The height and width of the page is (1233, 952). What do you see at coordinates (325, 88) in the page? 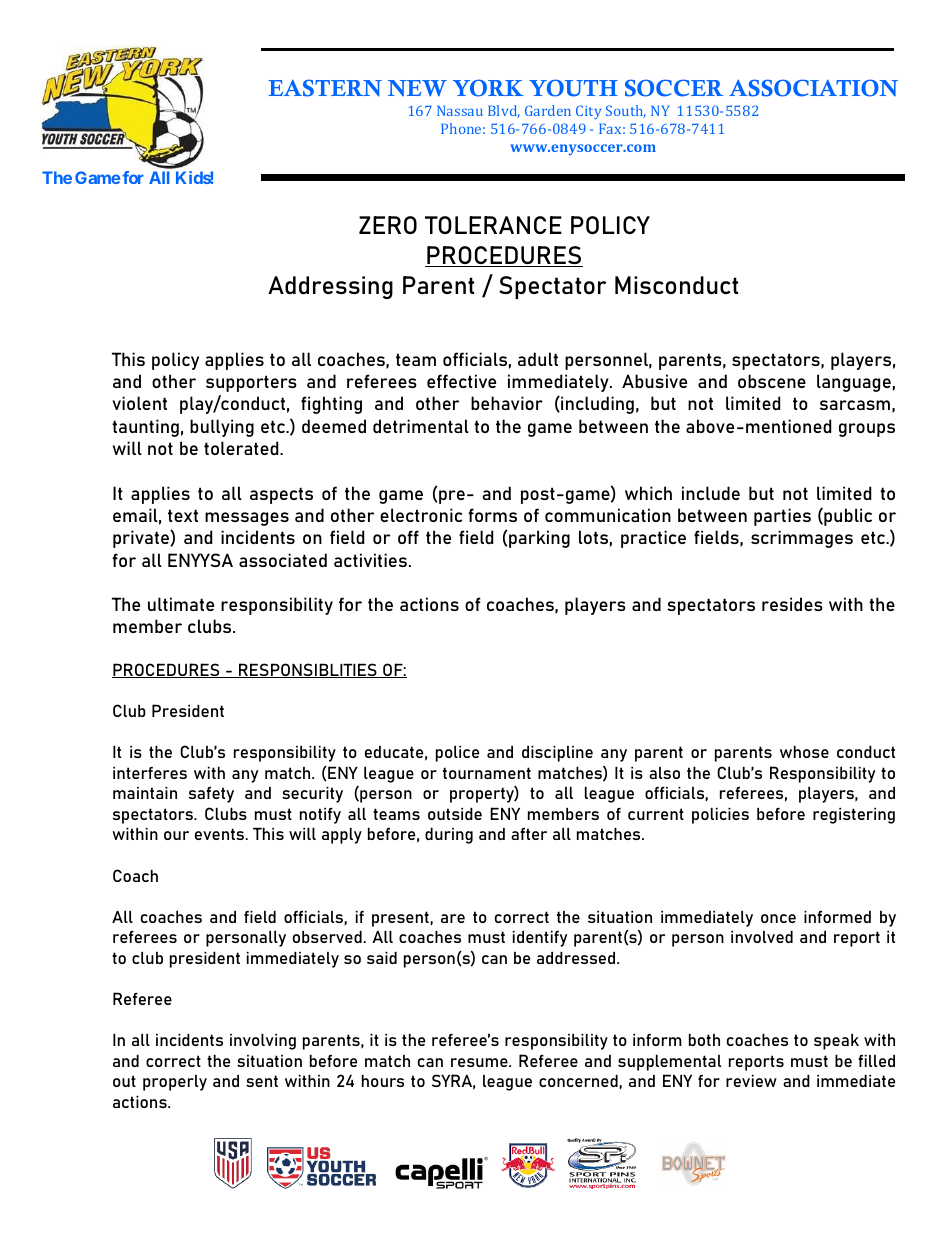
I see `EASTERN` at bounding box center [325, 88].
